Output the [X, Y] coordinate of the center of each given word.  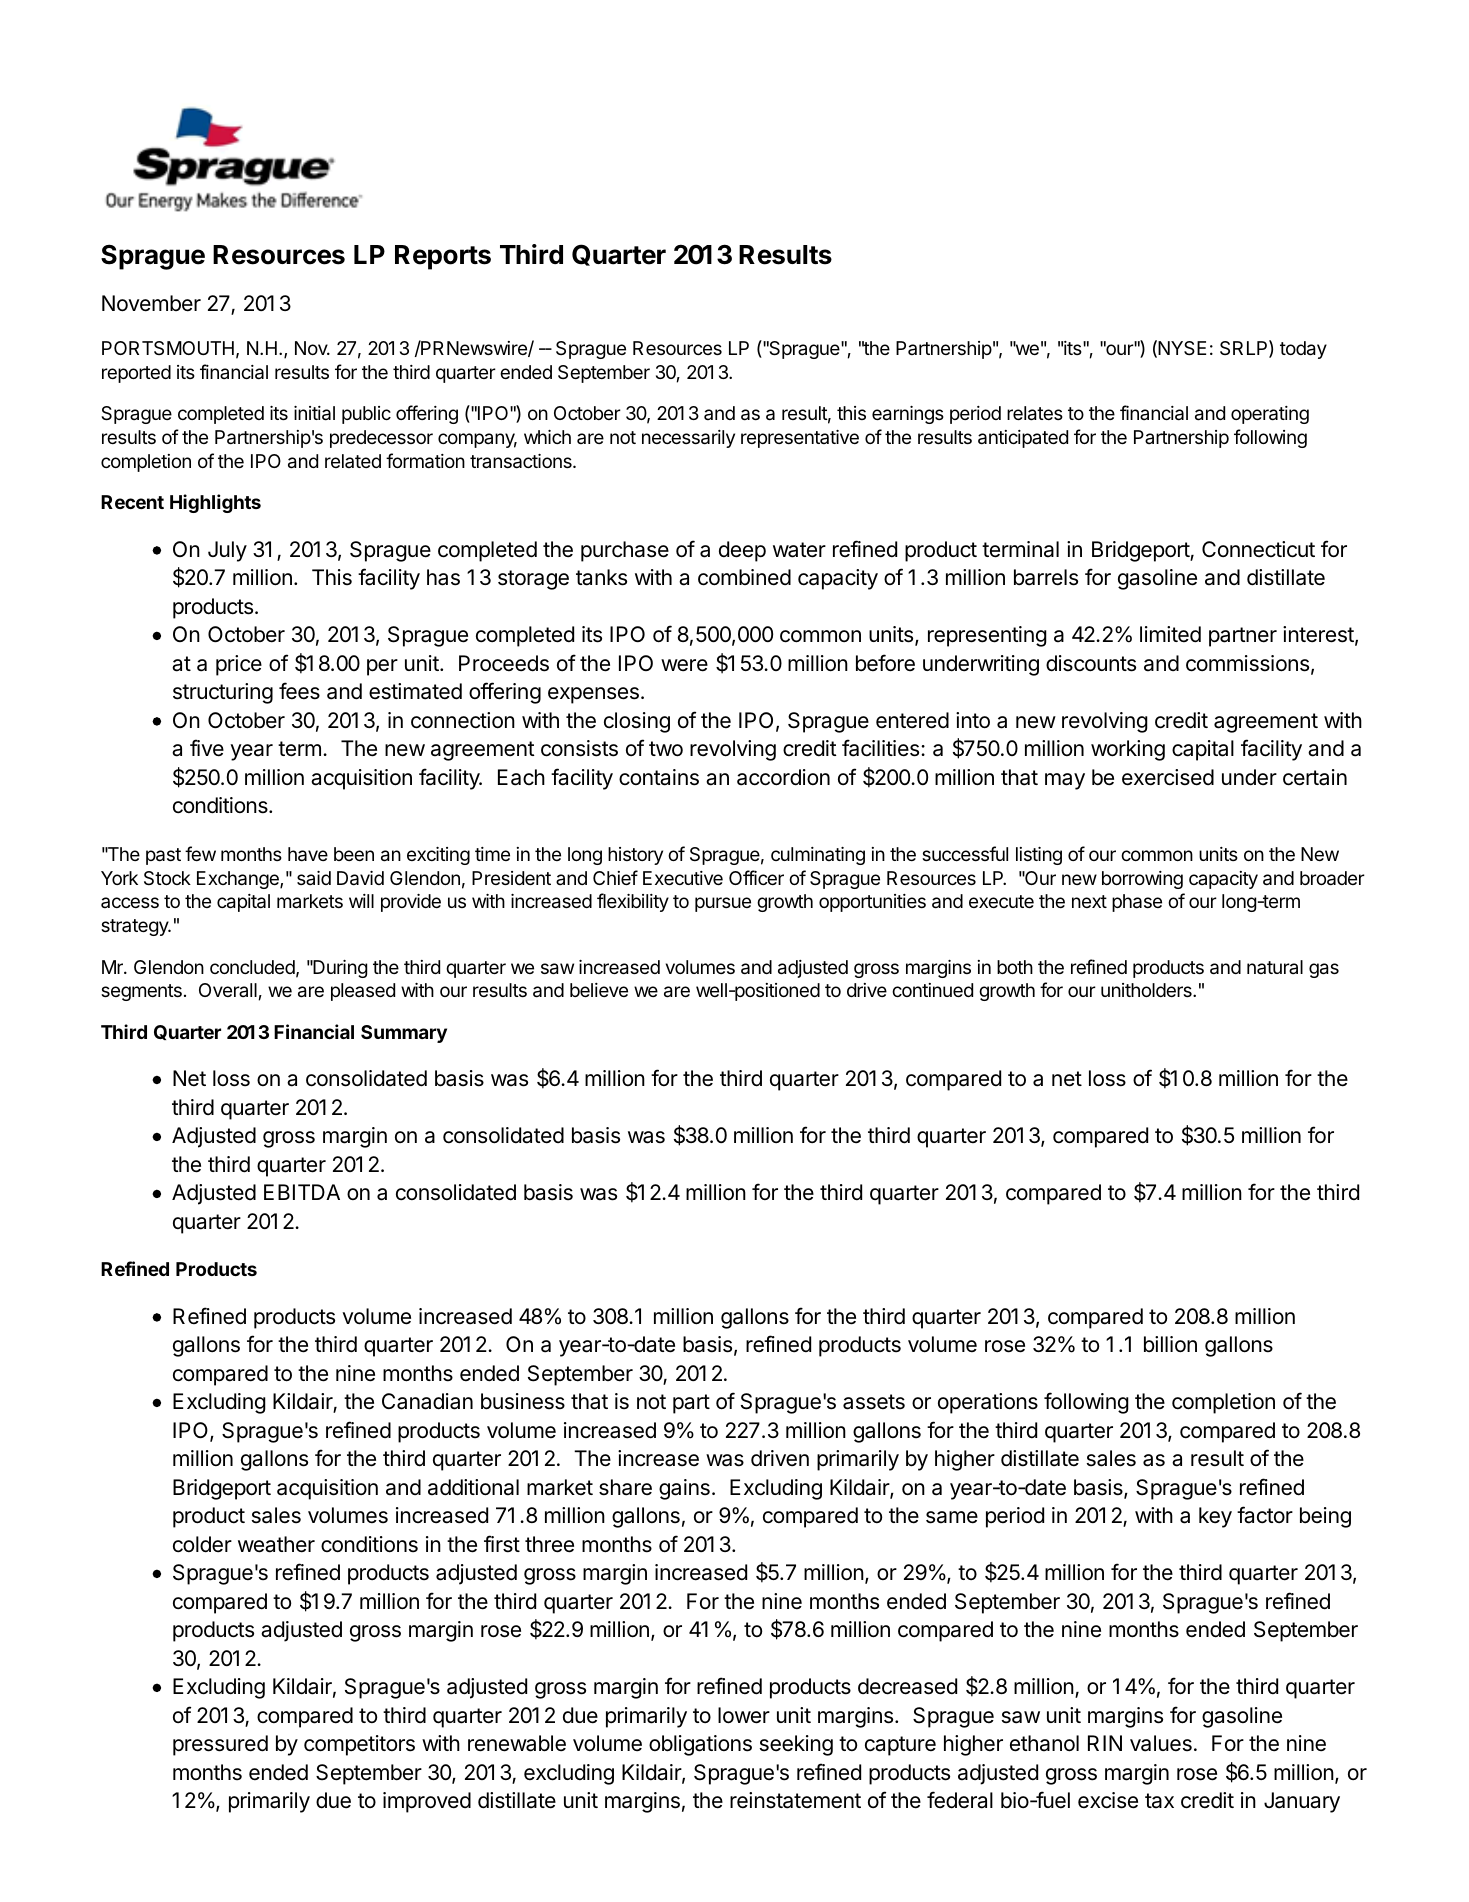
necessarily [688, 439]
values [1161, 1743]
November [151, 303]
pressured [220, 1745]
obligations [700, 1745]
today [1303, 350]
